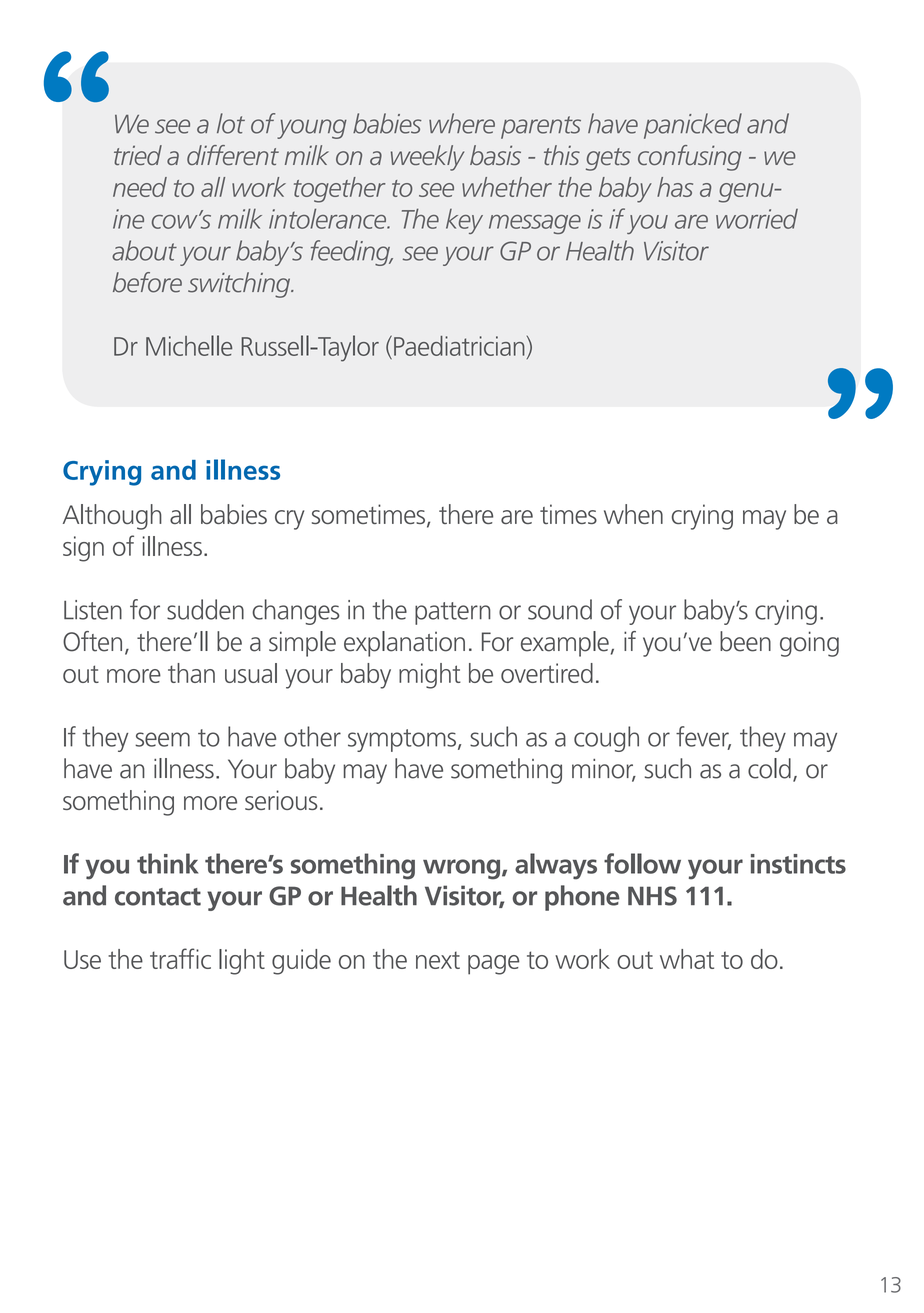 The image size is (924, 1313). What do you see at coordinates (191, 673) in the screenshot?
I see `than` at bounding box center [191, 673].
